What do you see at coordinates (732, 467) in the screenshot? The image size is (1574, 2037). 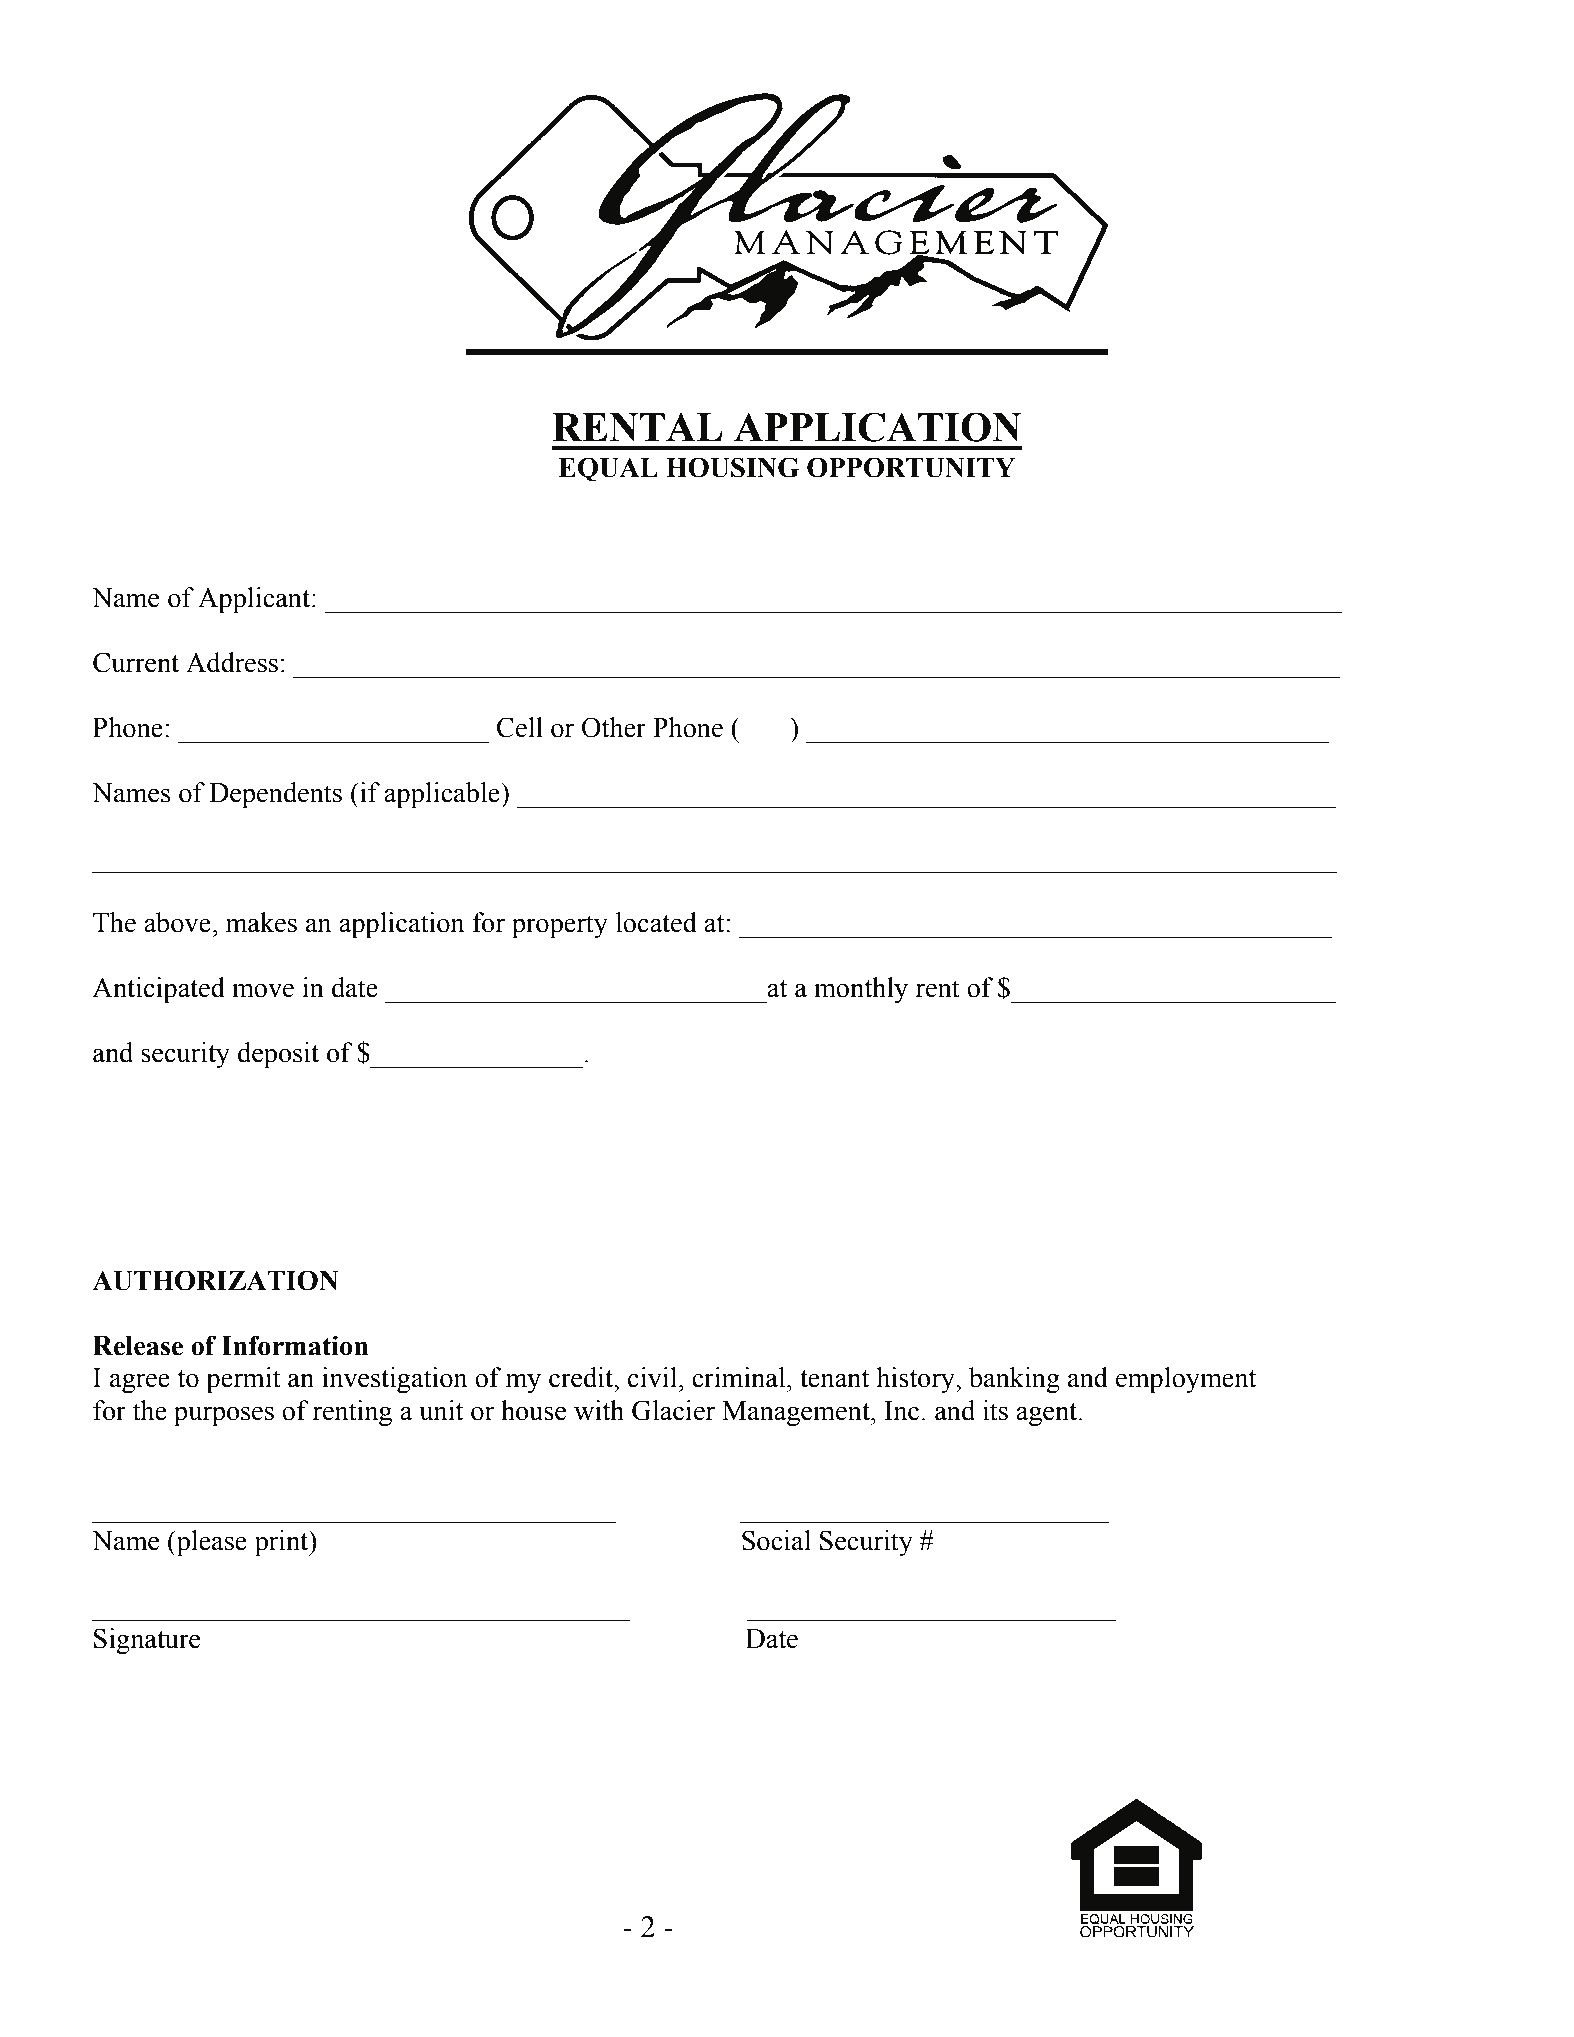 I see `HOUSING` at bounding box center [732, 467].
